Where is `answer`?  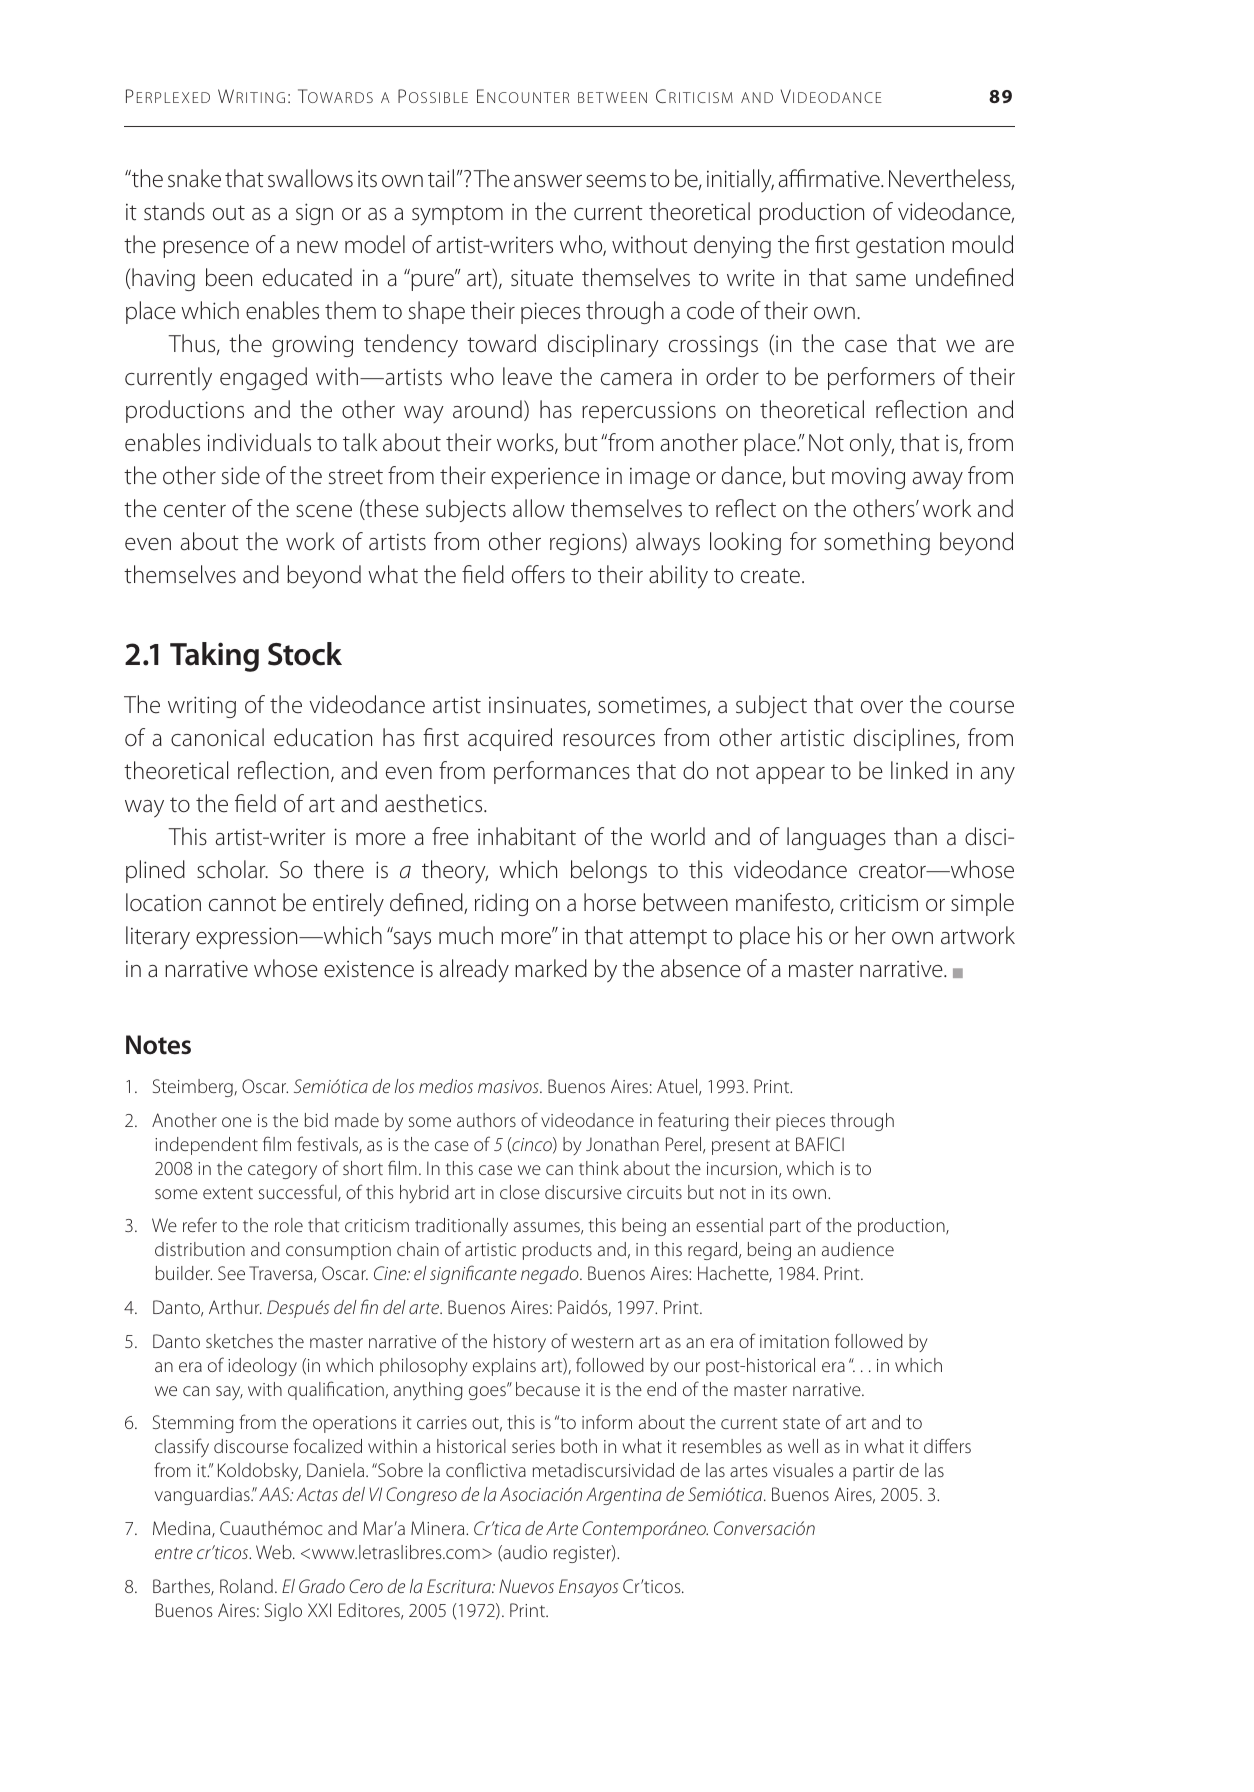 answer is located at coordinates (548, 181).
